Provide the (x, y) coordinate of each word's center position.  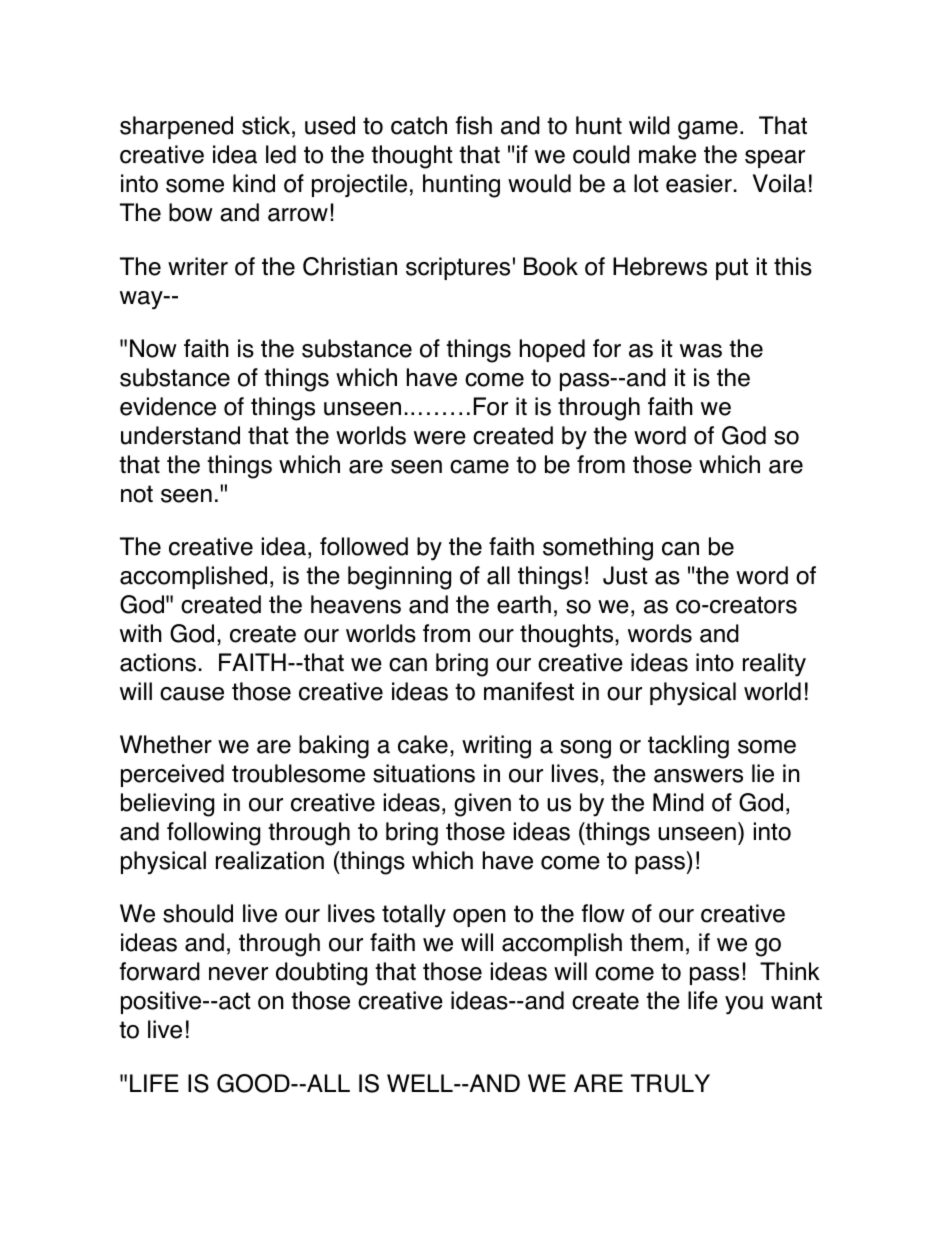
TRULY (670, 1083)
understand (180, 435)
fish (474, 125)
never (238, 974)
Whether (166, 744)
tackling (688, 747)
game (708, 130)
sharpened (176, 127)
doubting (321, 974)
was (701, 351)
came (479, 467)
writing (496, 747)
